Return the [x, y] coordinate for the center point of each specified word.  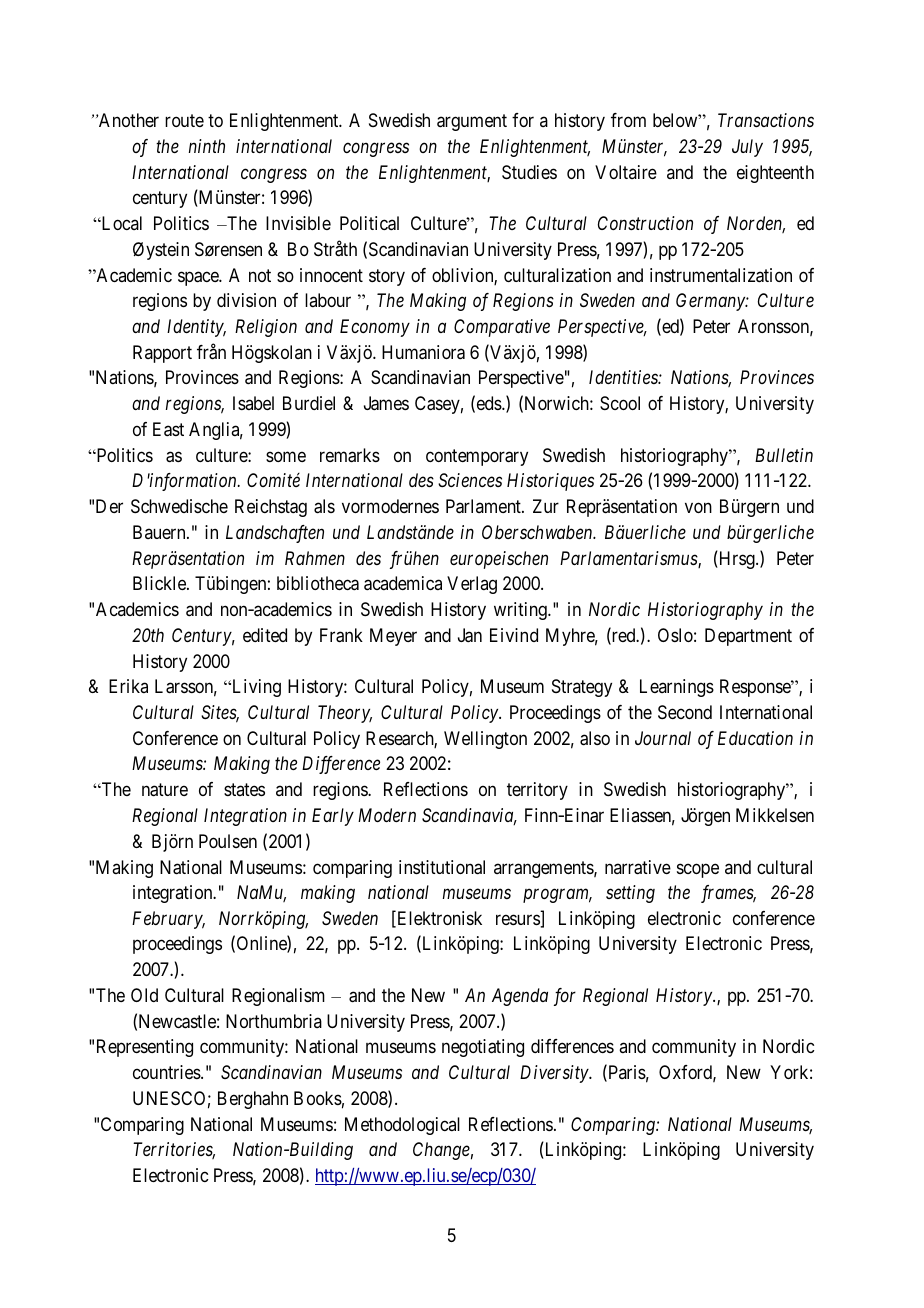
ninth [207, 146]
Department [748, 637]
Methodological [402, 1126]
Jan [470, 635]
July [747, 148]
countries [167, 1072]
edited [265, 635]
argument [472, 123]
